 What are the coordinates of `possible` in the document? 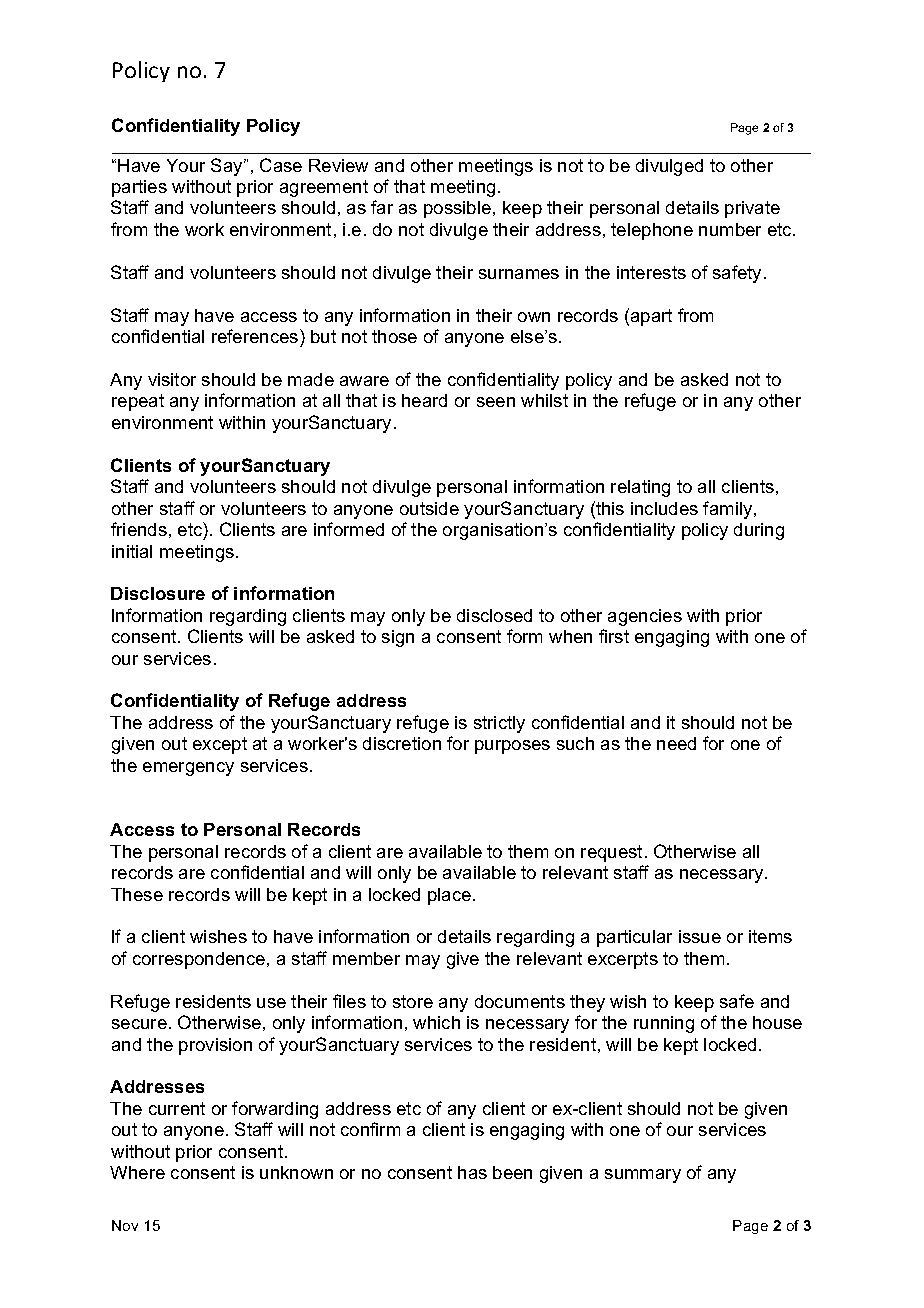 It's located at (459, 209).
